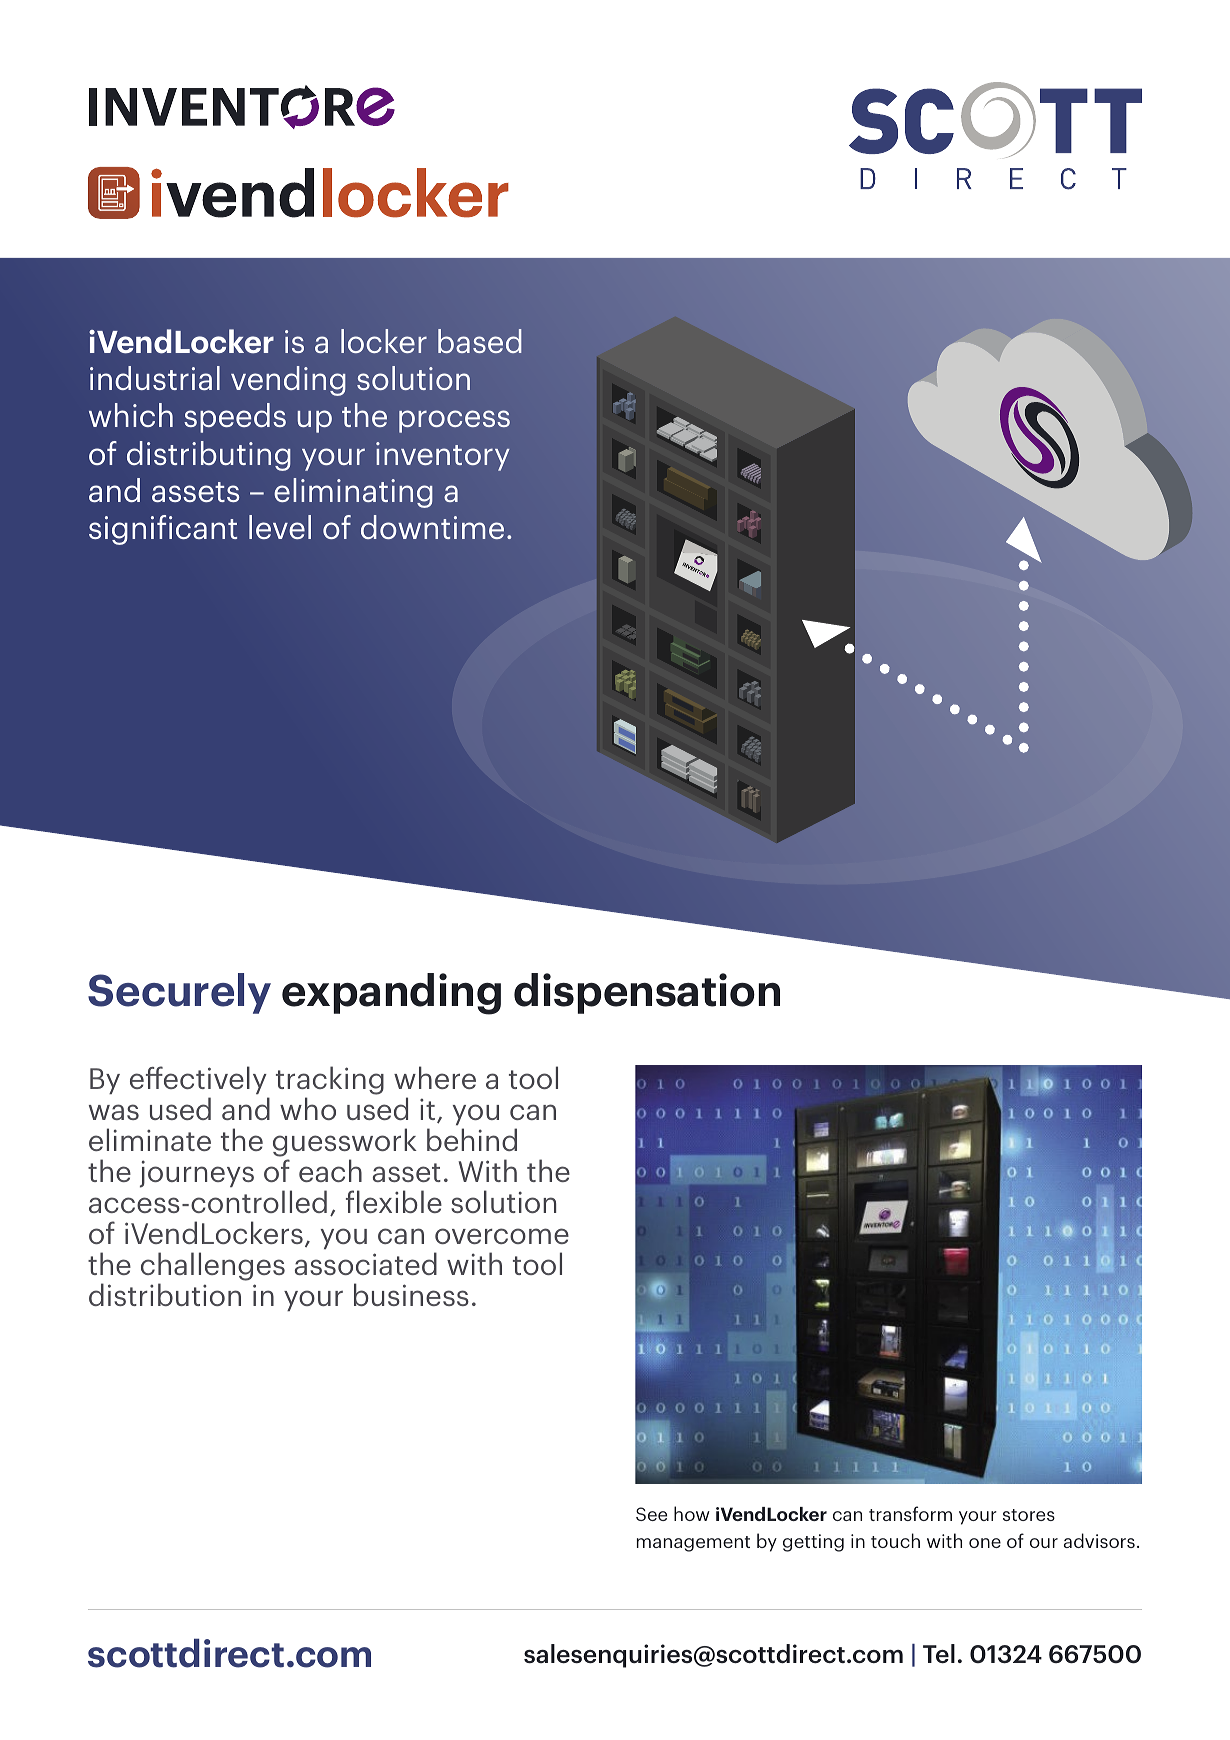 This image has height=1740, width=1230. Describe the element at coordinates (454, 421) in the image. I see `process` at that location.
